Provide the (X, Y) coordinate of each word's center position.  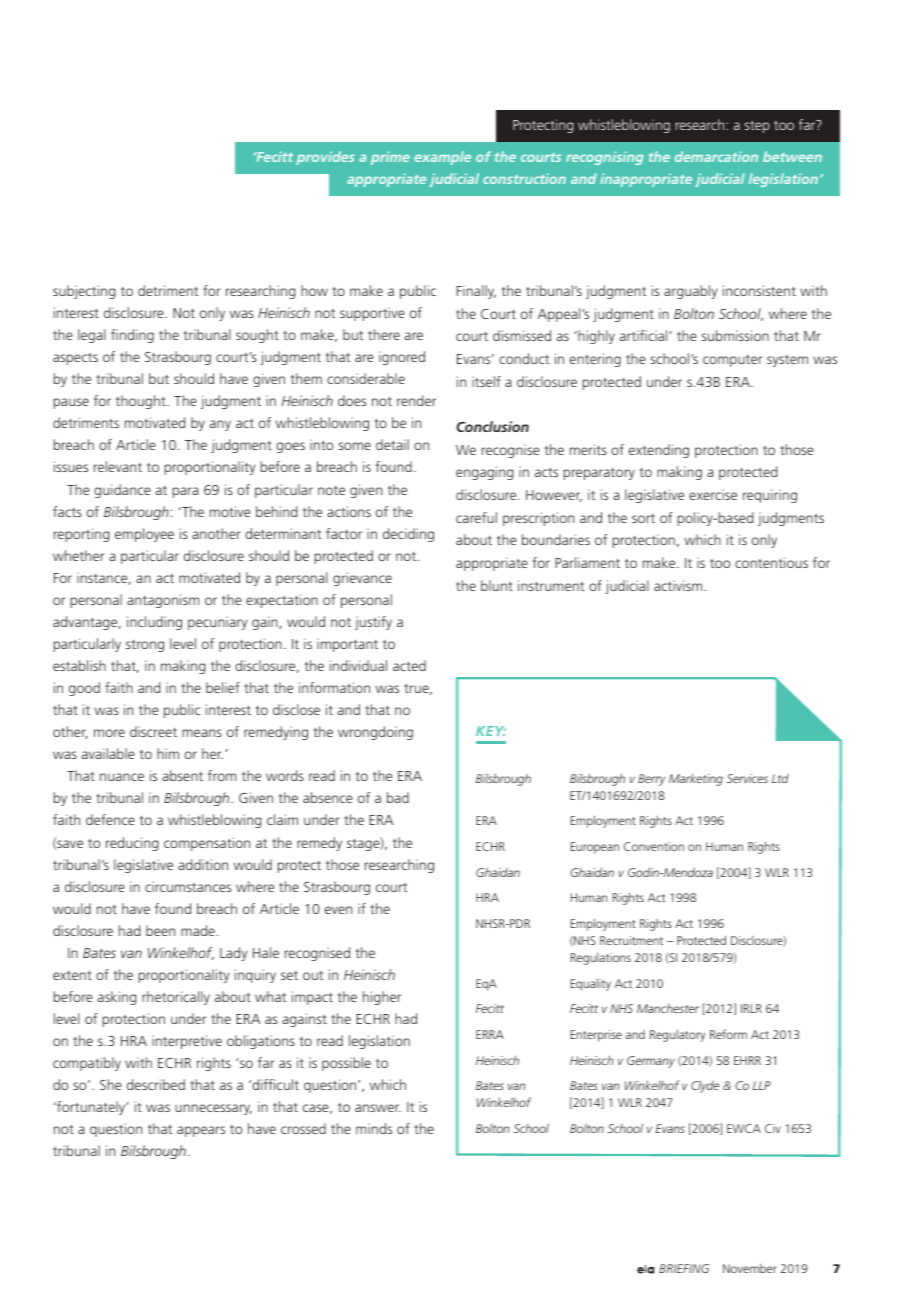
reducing (132, 844)
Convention (654, 846)
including (154, 623)
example (443, 158)
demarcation (716, 156)
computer (732, 361)
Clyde (705, 1086)
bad (398, 797)
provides (325, 158)
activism (678, 585)
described (156, 1084)
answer (378, 1108)
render (416, 400)
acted (409, 665)
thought (142, 402)
